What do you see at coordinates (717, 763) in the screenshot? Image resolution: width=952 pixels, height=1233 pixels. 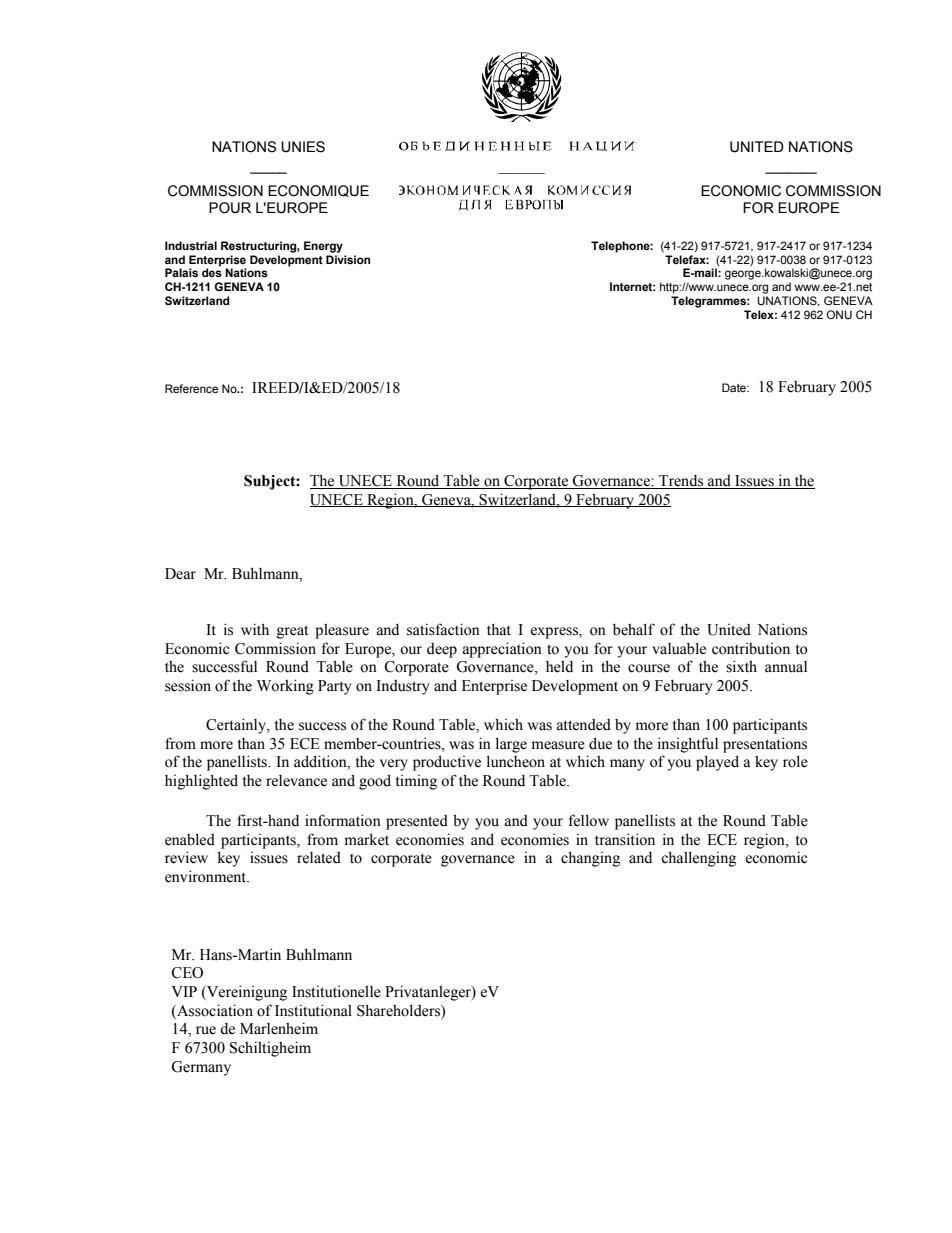 I see `played` at bounding box center [717, 763].
